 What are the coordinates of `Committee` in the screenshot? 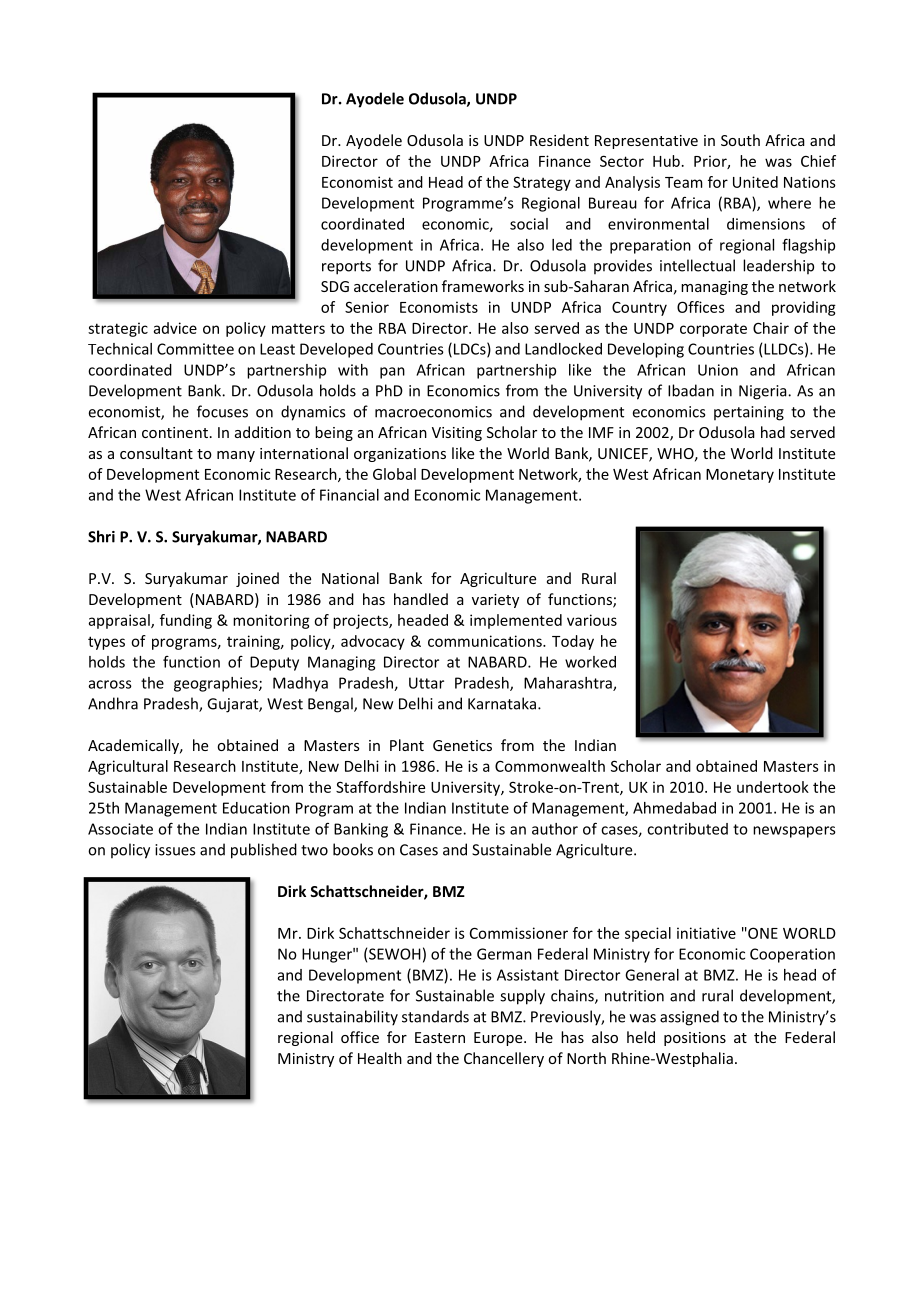 It's located at (195, 349).
